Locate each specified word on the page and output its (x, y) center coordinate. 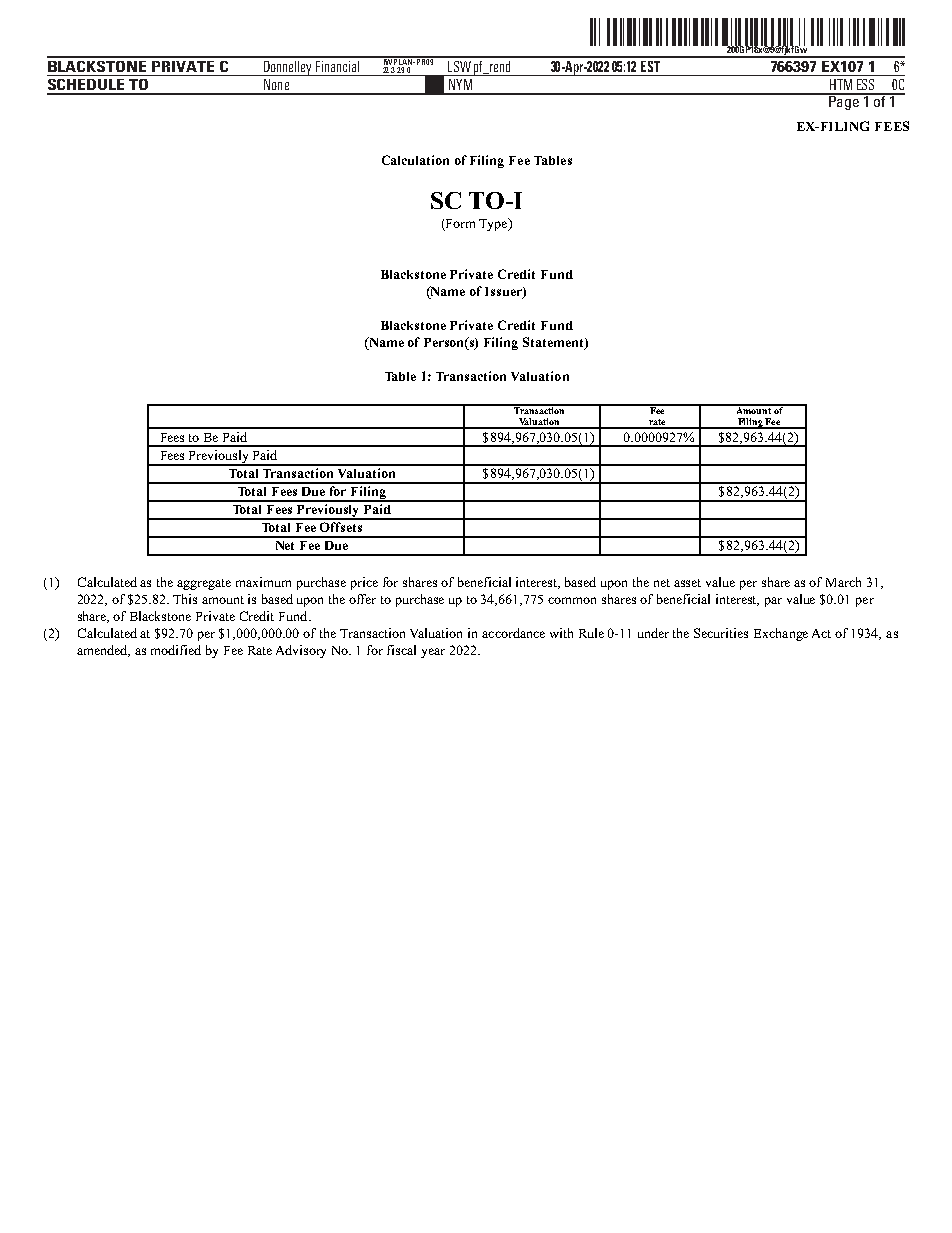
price (364, 583)
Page (844, 102)
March (843, 582)
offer (362, 599)
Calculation (415, 160)
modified (176, 650)
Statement (554, 343)
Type (494, 224)
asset (687, 583)
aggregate (204, 584)
